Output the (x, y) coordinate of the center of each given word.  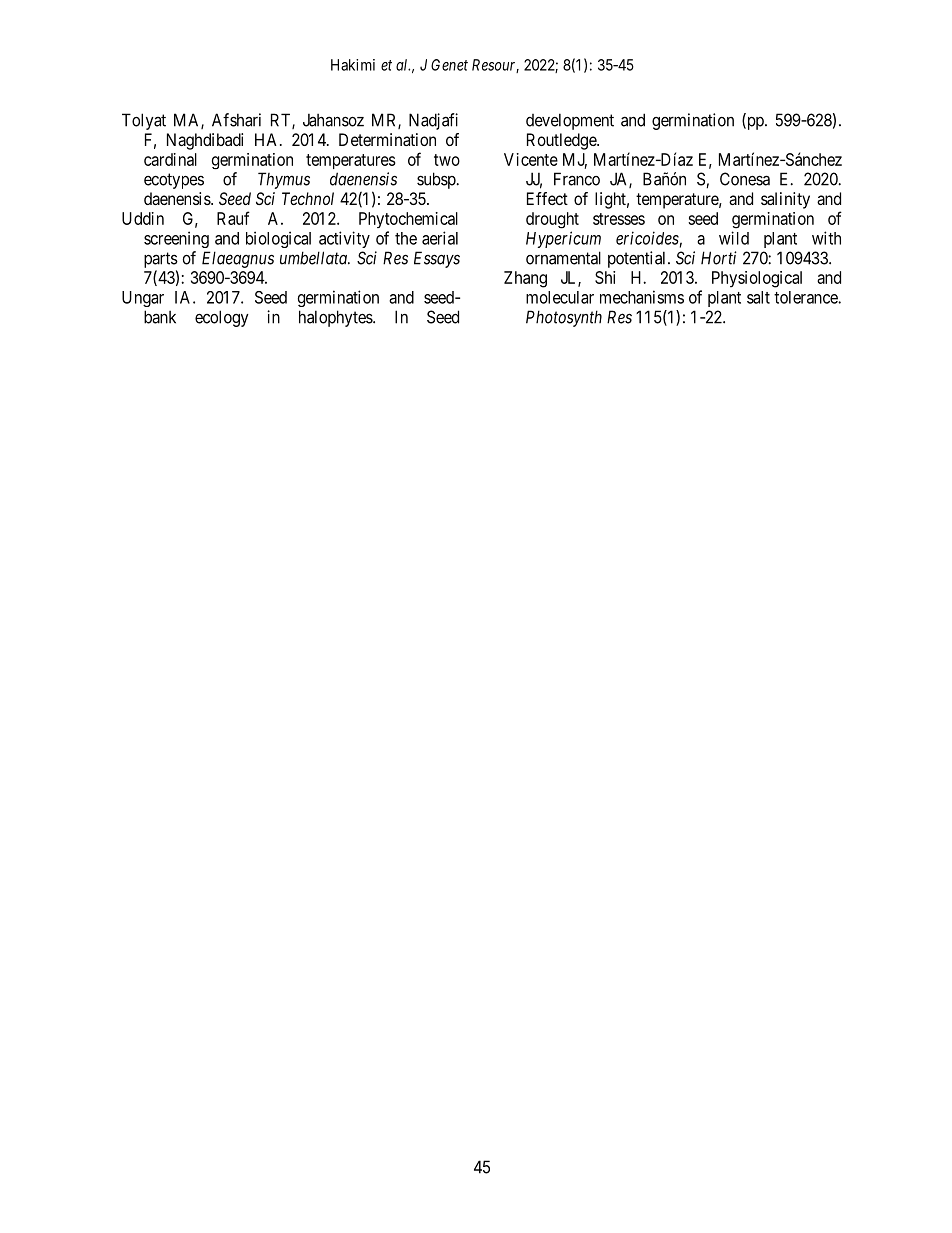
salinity (785, 200)
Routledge (562, 141)
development (570, 121)
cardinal (170, 159)
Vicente (531, 159)
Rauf (233, 218)
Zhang (525, 279)
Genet (449, 65)
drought (552, 220)
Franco (577, 179)
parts (161, 260)
